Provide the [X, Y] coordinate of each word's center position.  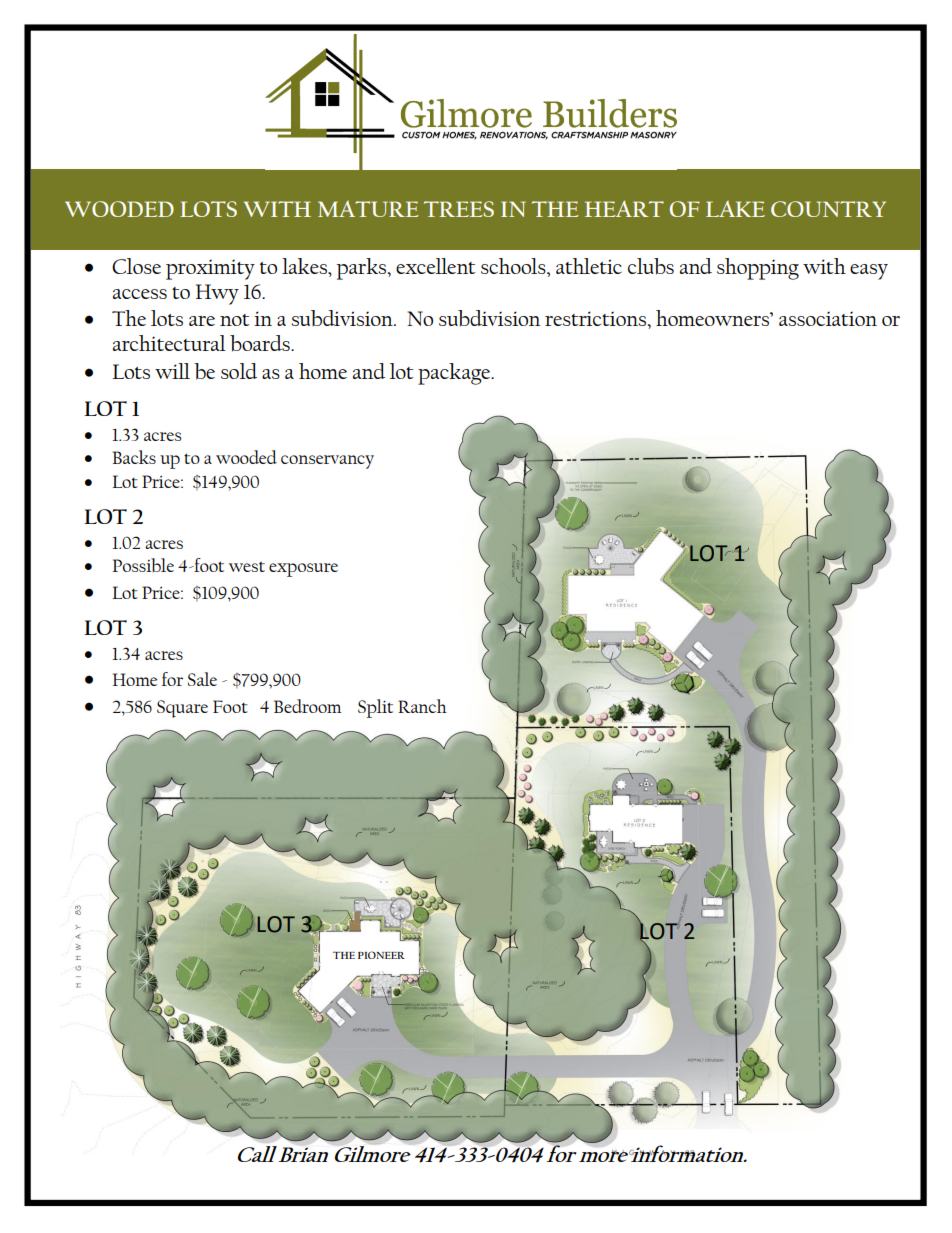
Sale [202, 679]
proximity [210, 269]
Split [375, 708]
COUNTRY [828, 209]
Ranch [422, 706]
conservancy [327, 462]
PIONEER [381, 955]
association [828, 318]
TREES [459, 209]
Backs [134, 457]
